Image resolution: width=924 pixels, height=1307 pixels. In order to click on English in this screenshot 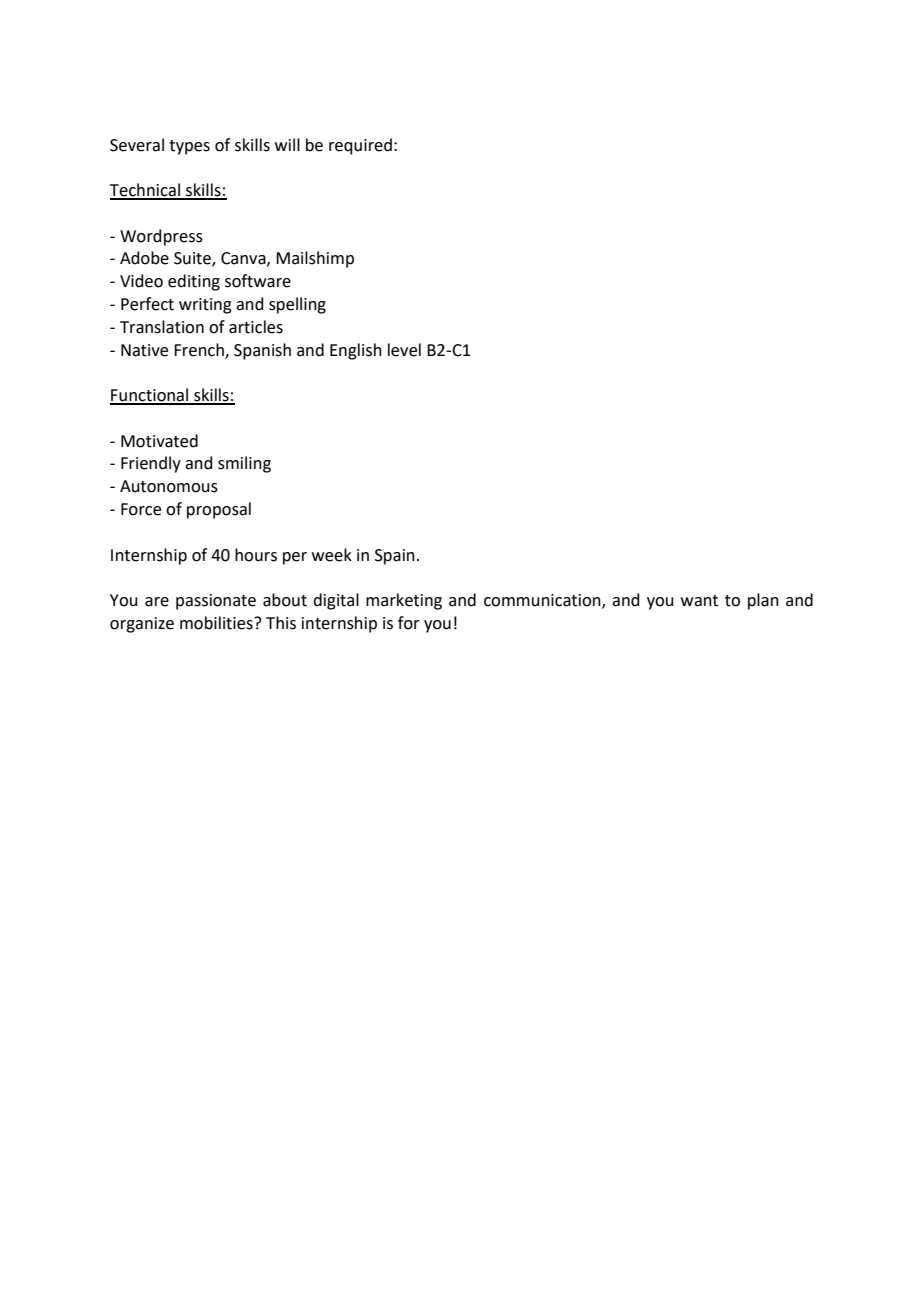, I will do `click(356, 351)`.
